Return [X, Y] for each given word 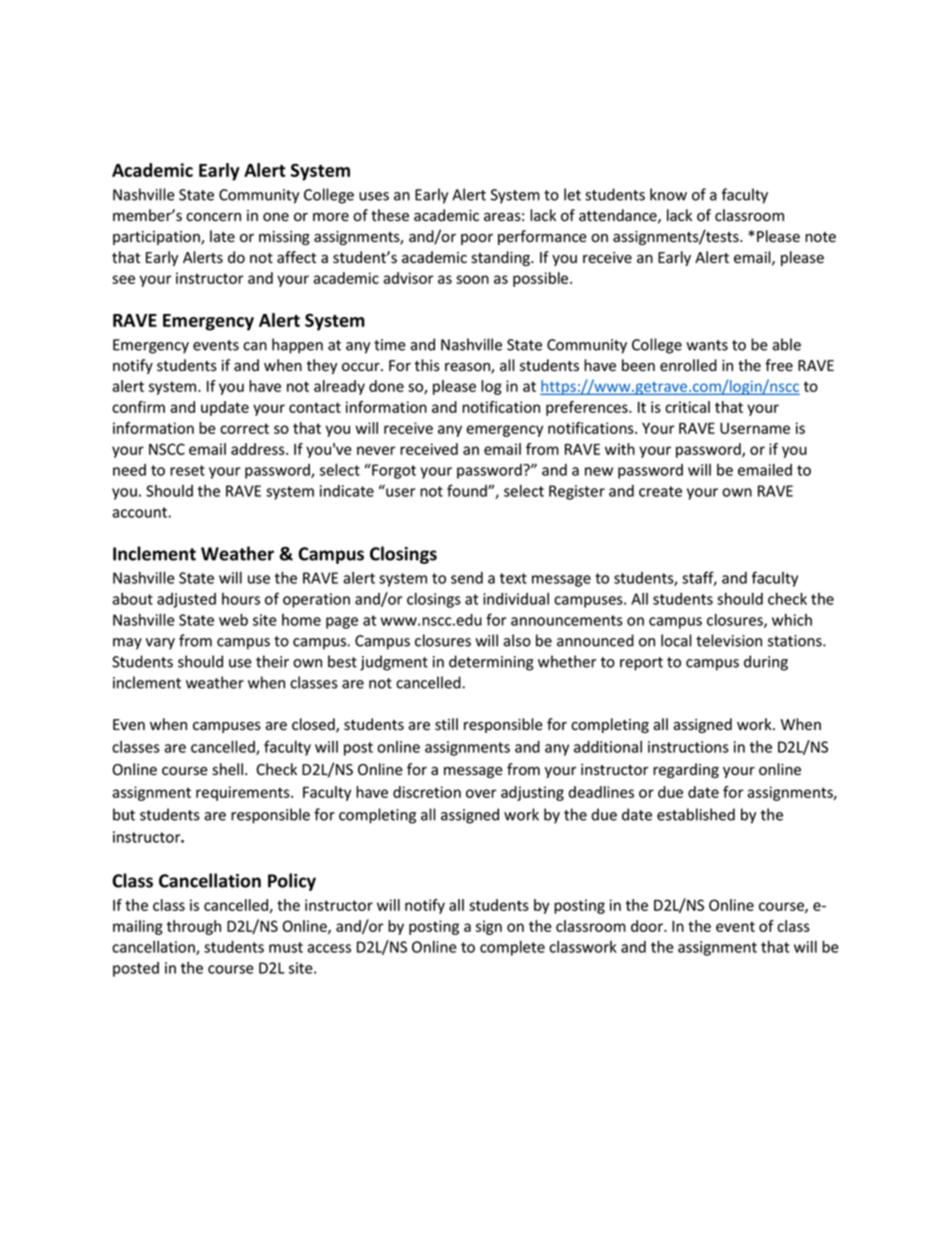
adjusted [186, 600]
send [467, 578]
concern [213, 217]
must [286, 947]
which [792, 620]
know [668, 194]
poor [477, 239]
